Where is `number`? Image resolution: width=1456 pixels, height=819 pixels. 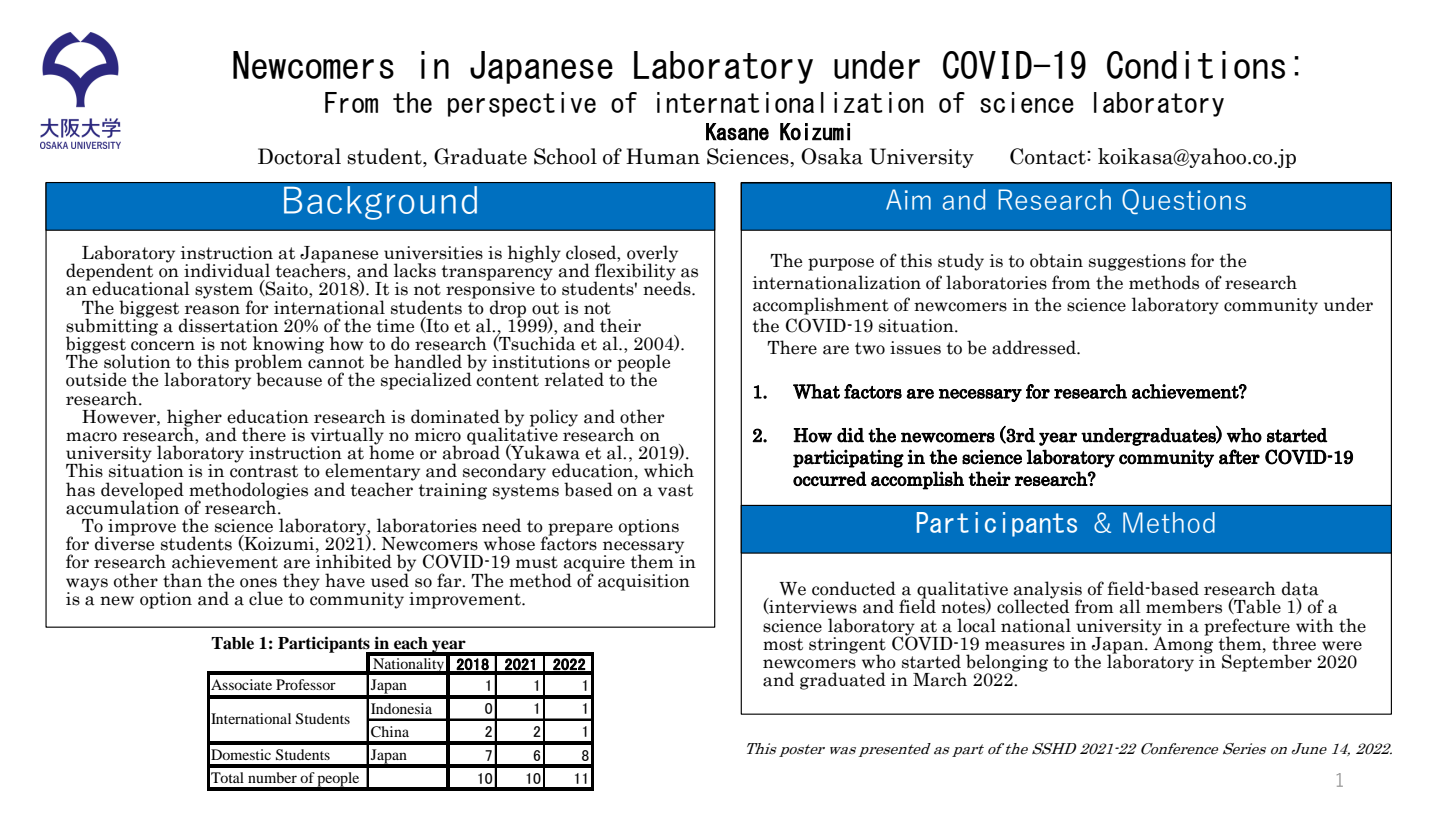 number is located at coordinates (272, 777).
